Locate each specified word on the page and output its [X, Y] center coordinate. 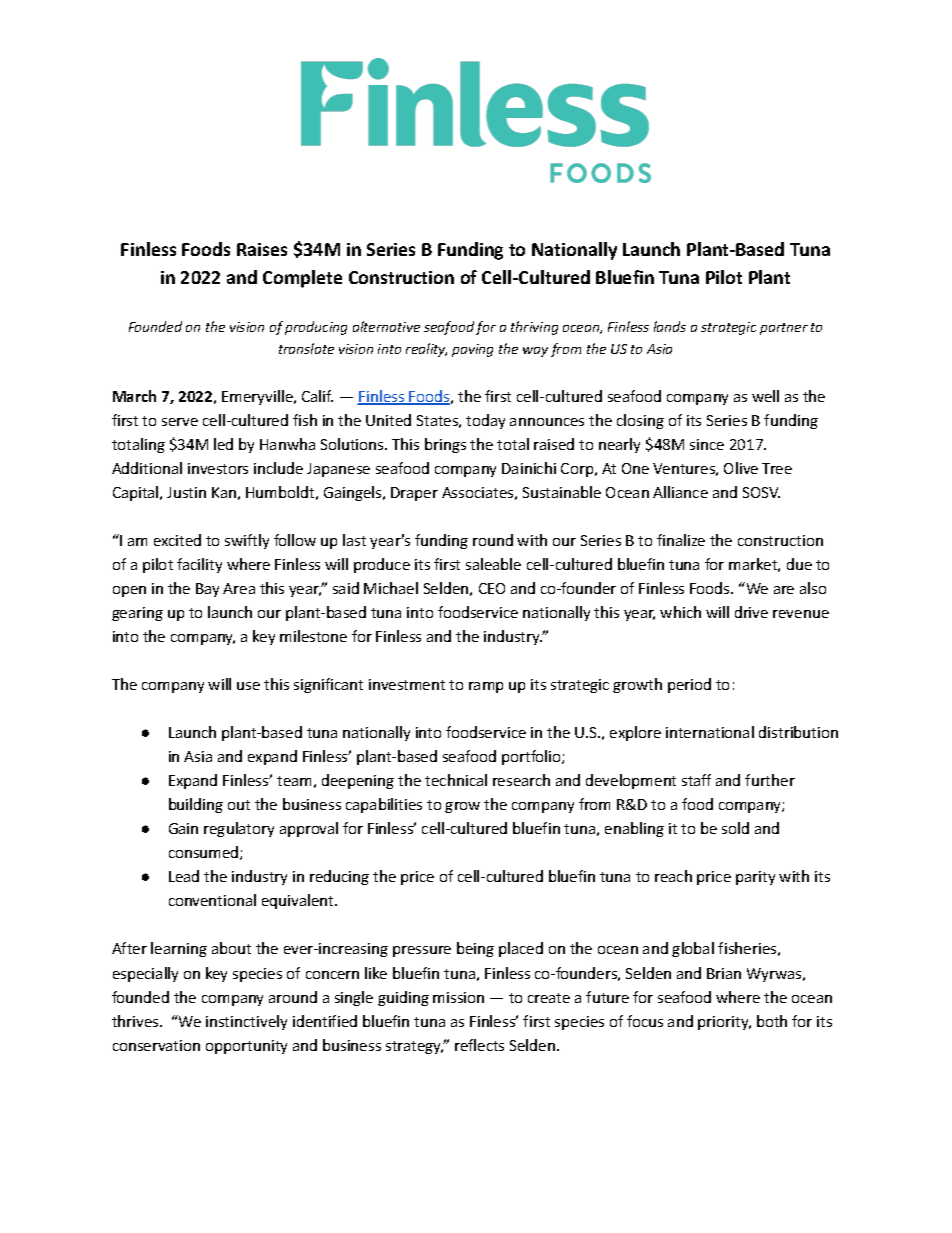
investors [218, 468]
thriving [534, 328]
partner [784, 329]
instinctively [246, 1022]
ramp [486, 687]
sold [735, 828]
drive [751, 612]
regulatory [239, 829]
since [707, 444]
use [248, 686]
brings [445, 445]
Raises [262, 249]
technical [456, 780]
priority [724, 1023]
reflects [479, 1045]
